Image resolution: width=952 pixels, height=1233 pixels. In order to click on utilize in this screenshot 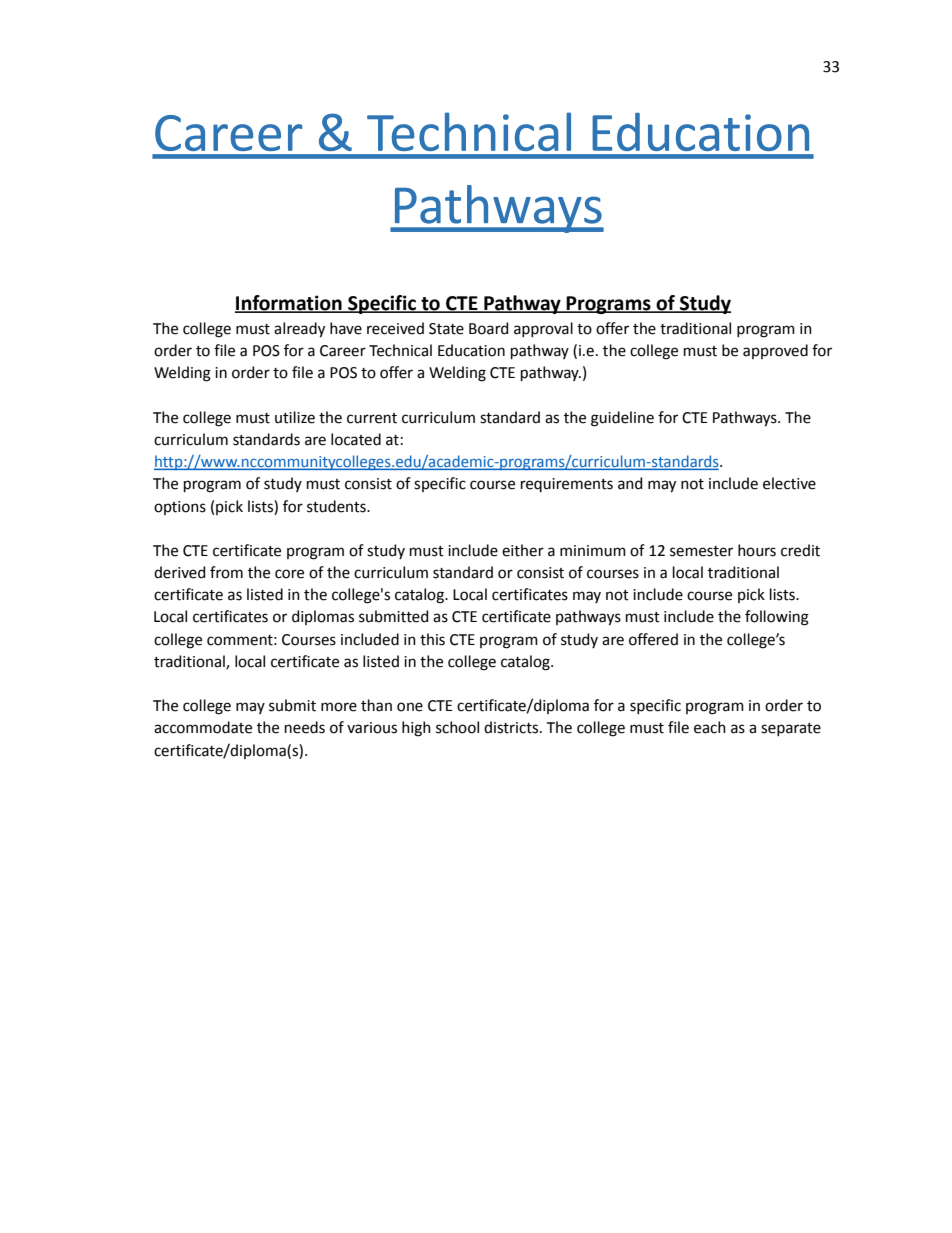, I will do `click(295, 417)`.
